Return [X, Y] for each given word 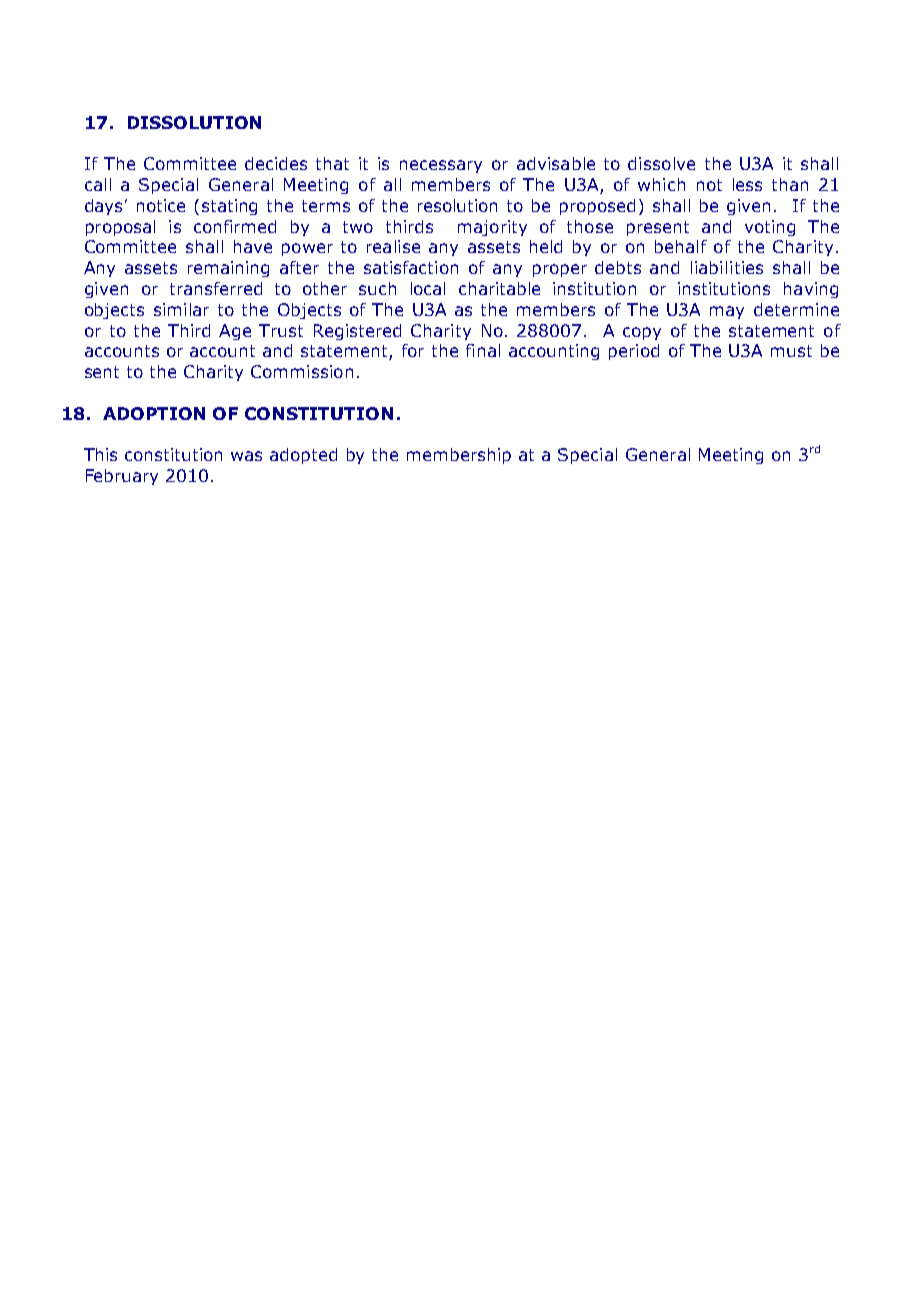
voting [770, 228]
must [791, 351]
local [428, 288]
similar [181, 309]
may [727, 312]
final [483, 350]
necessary [441, 166]
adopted [303, 456]
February [122, 477]
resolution [457, 205]
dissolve [661, 163]
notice [161, 205]
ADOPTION [154, 413]
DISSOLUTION [194, 122]
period [634, 352]
